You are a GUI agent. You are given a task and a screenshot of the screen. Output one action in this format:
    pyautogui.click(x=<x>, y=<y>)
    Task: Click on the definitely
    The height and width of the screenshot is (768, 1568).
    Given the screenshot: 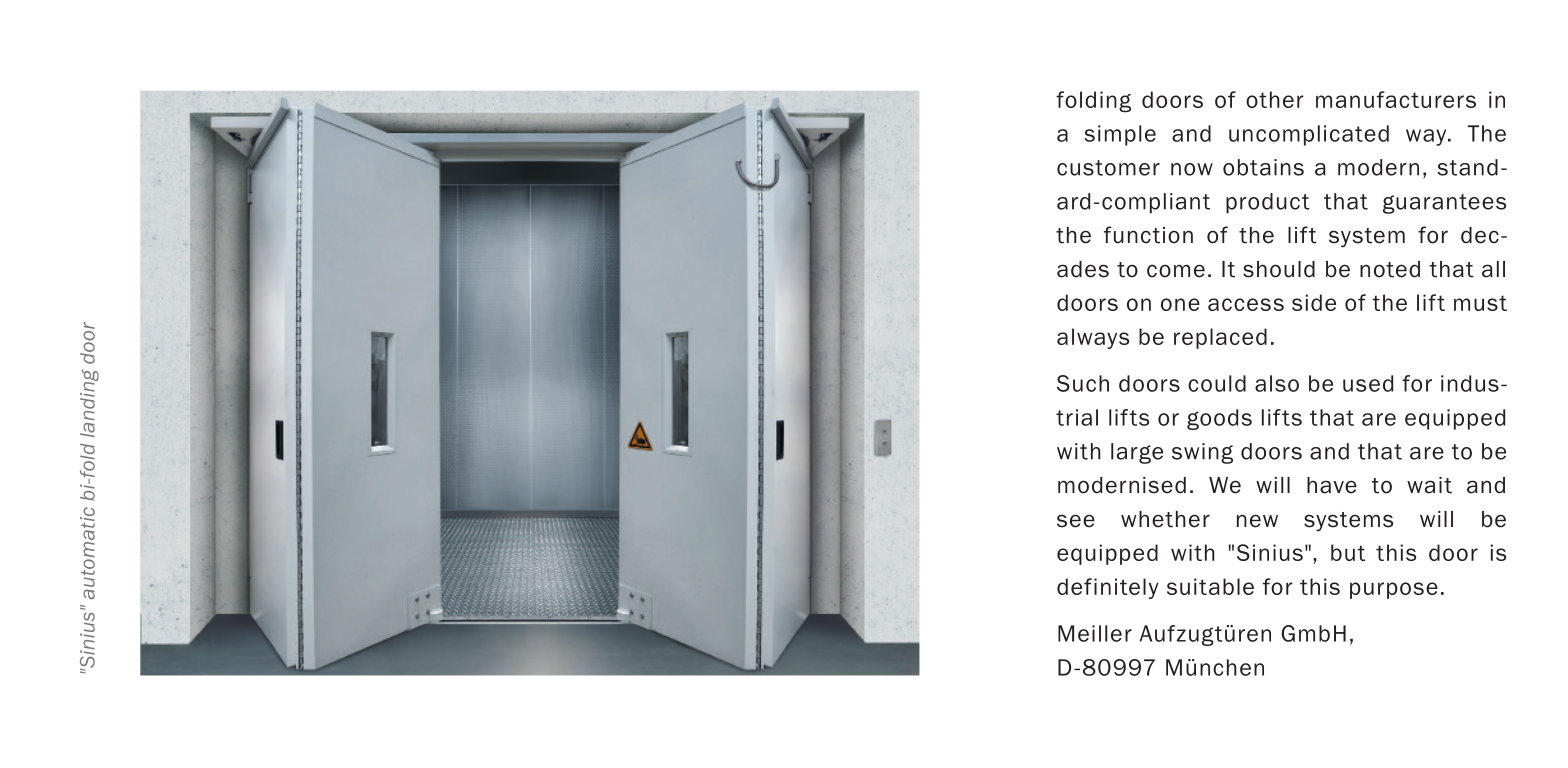 What is the action you would take?
    pyautogui.click(x=1108, y=588)
